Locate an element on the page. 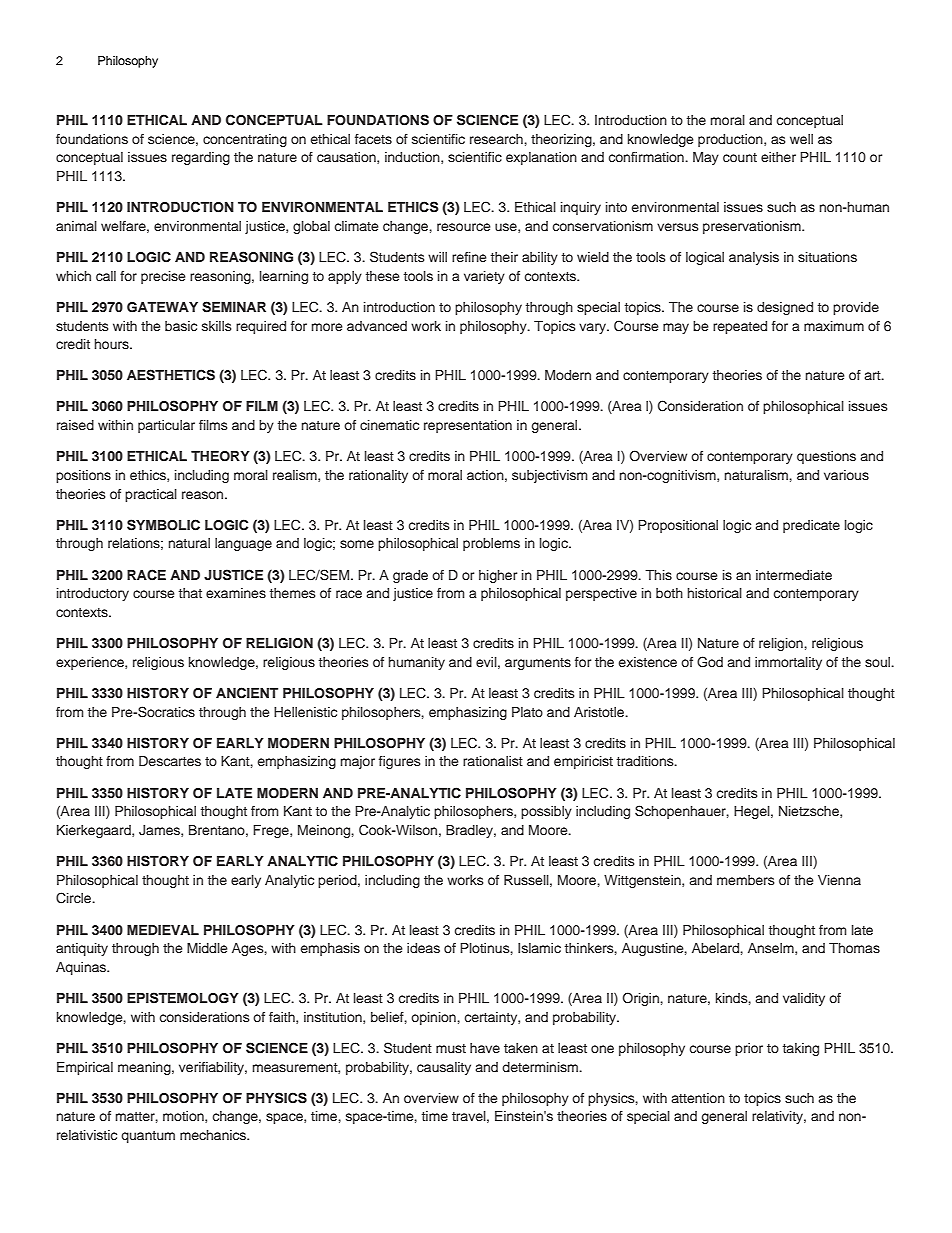 Image resolution: width=952 pixels, height=1233 pixels. arguments is located at coordinates (538, 664).
